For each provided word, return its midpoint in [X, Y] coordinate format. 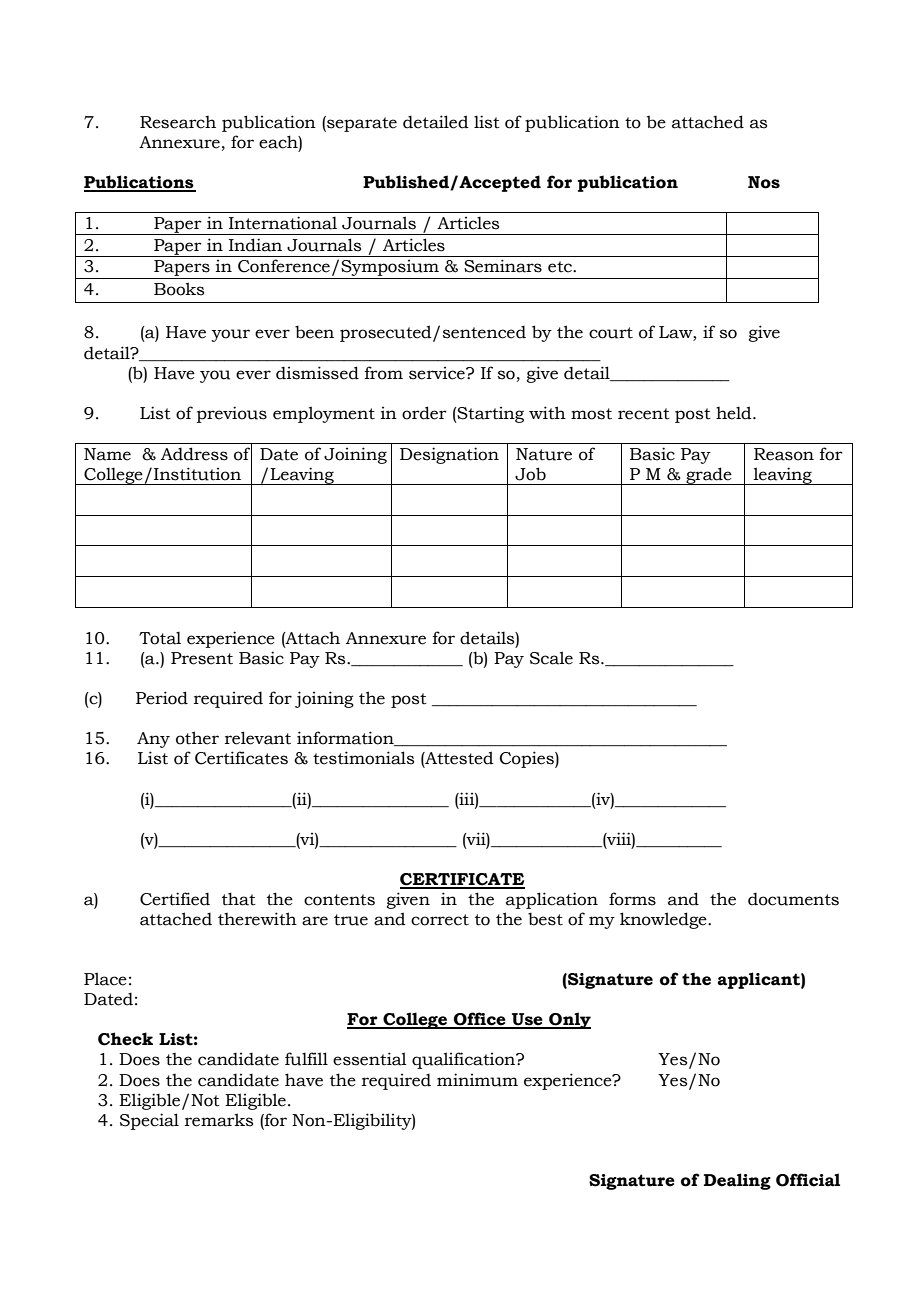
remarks [219, 1120]
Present [202, 658]
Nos [764, 182]
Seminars [503, 266]
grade [709, 476]
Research [178, 122]
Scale [551, 658]
